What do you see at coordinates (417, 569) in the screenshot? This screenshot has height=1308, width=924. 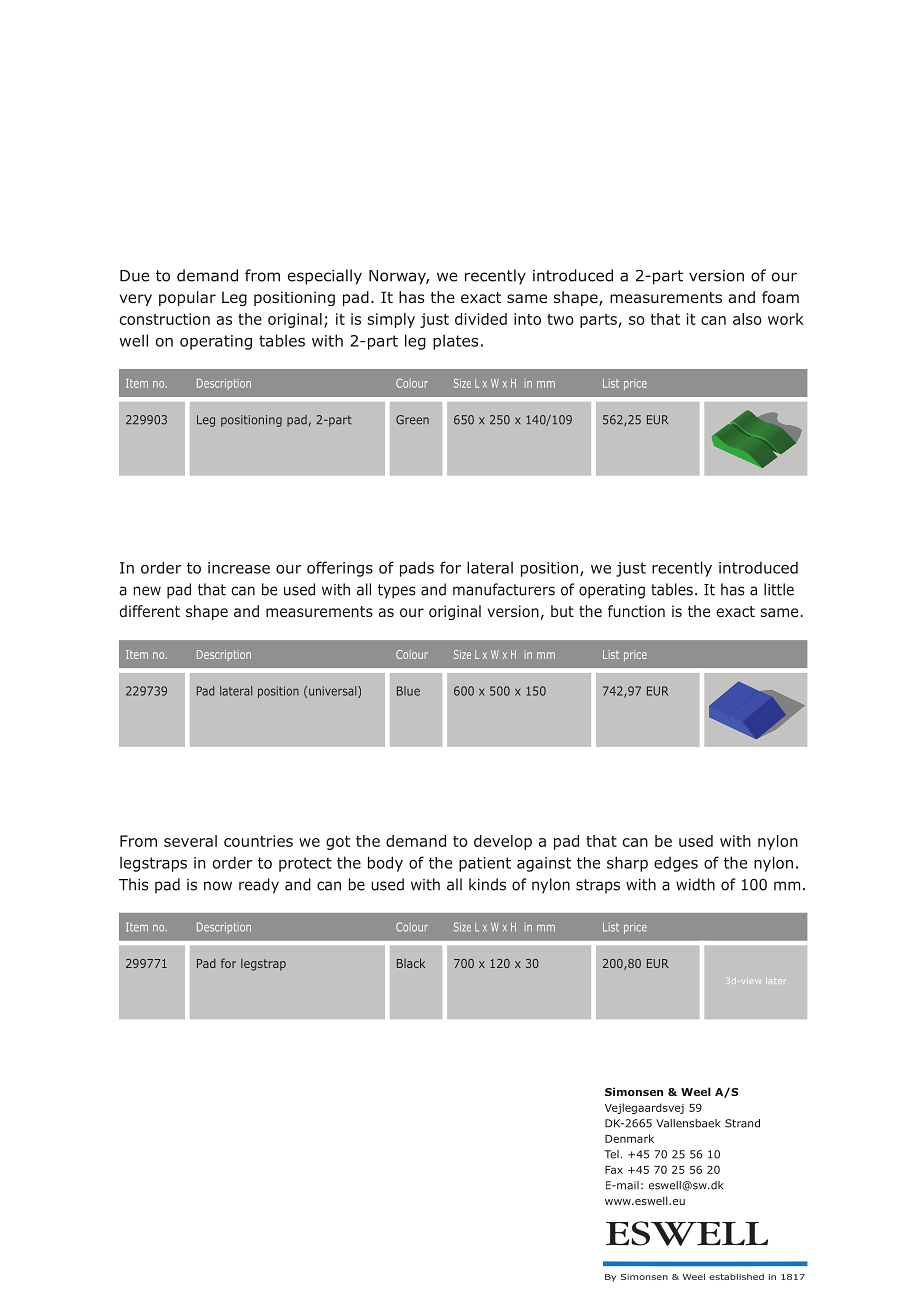 I see `pads` at bounding box center [417, 569].
